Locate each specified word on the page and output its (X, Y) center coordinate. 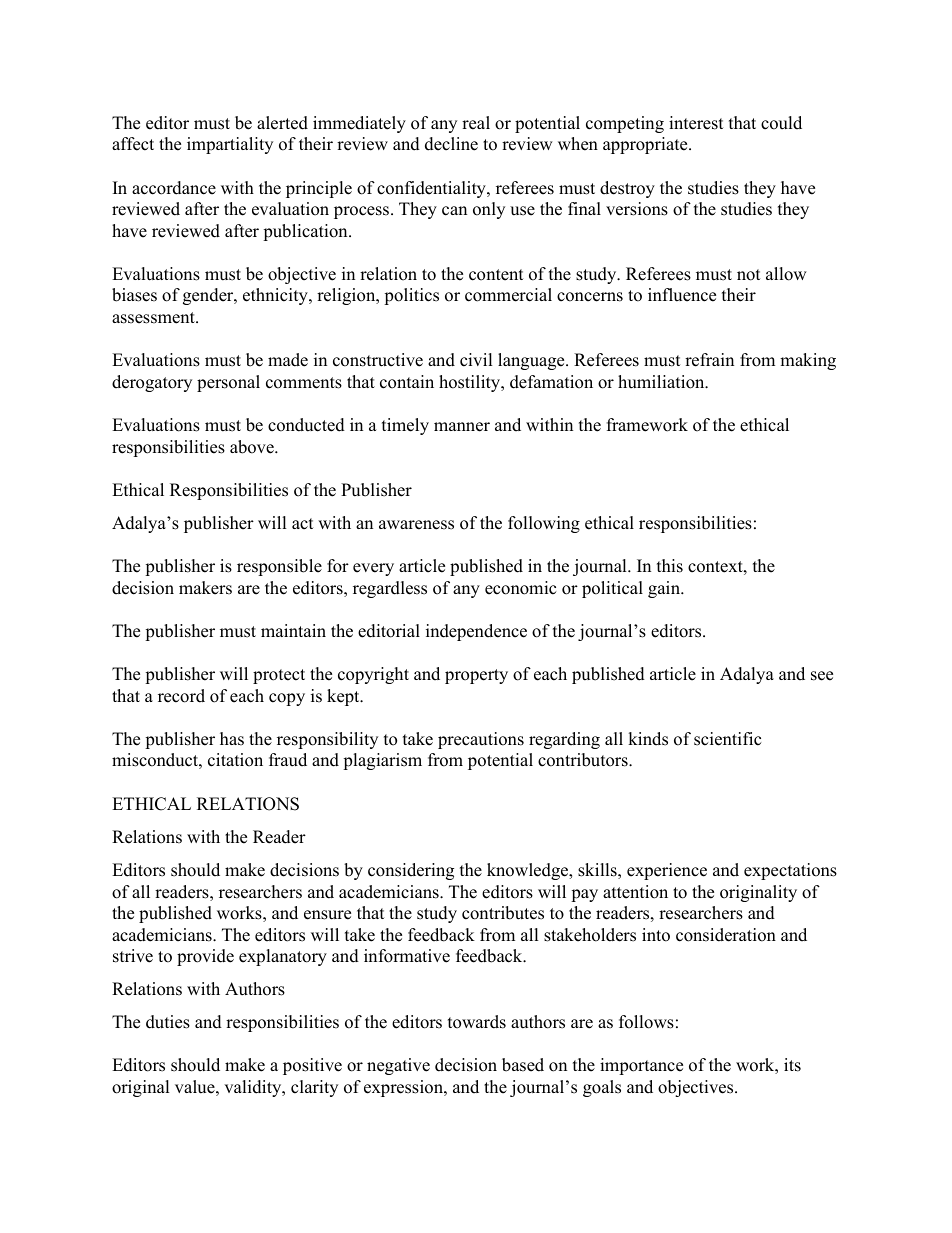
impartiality (230, 145)
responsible (279, 567)
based (523, 1065)
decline (451, 144)
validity (254, 1088)
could (781, 123)
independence (476, 632)
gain (665, 589)
